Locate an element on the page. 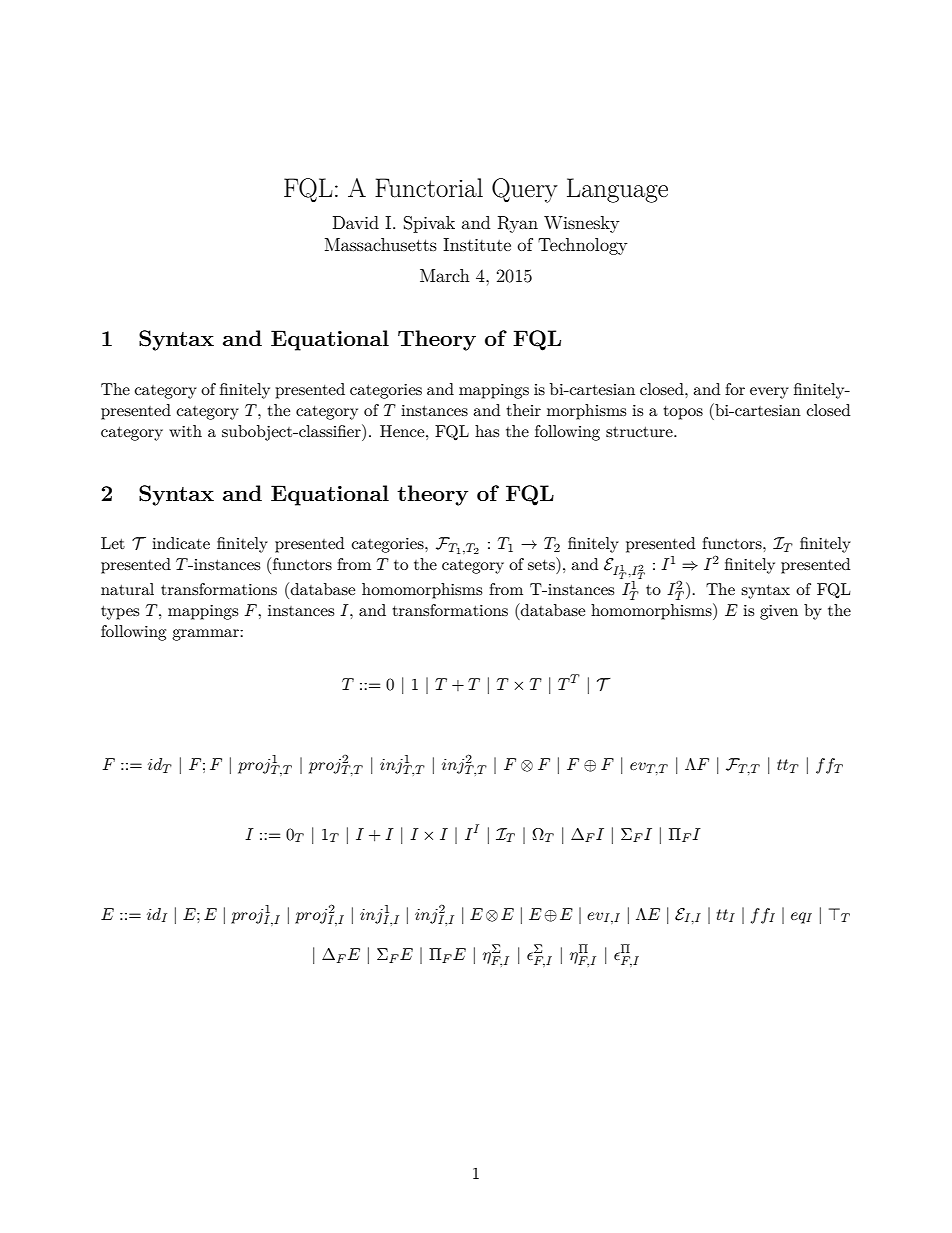 The height and width of the image is (1233, 952). topos is located at coordinates (683, 413).
